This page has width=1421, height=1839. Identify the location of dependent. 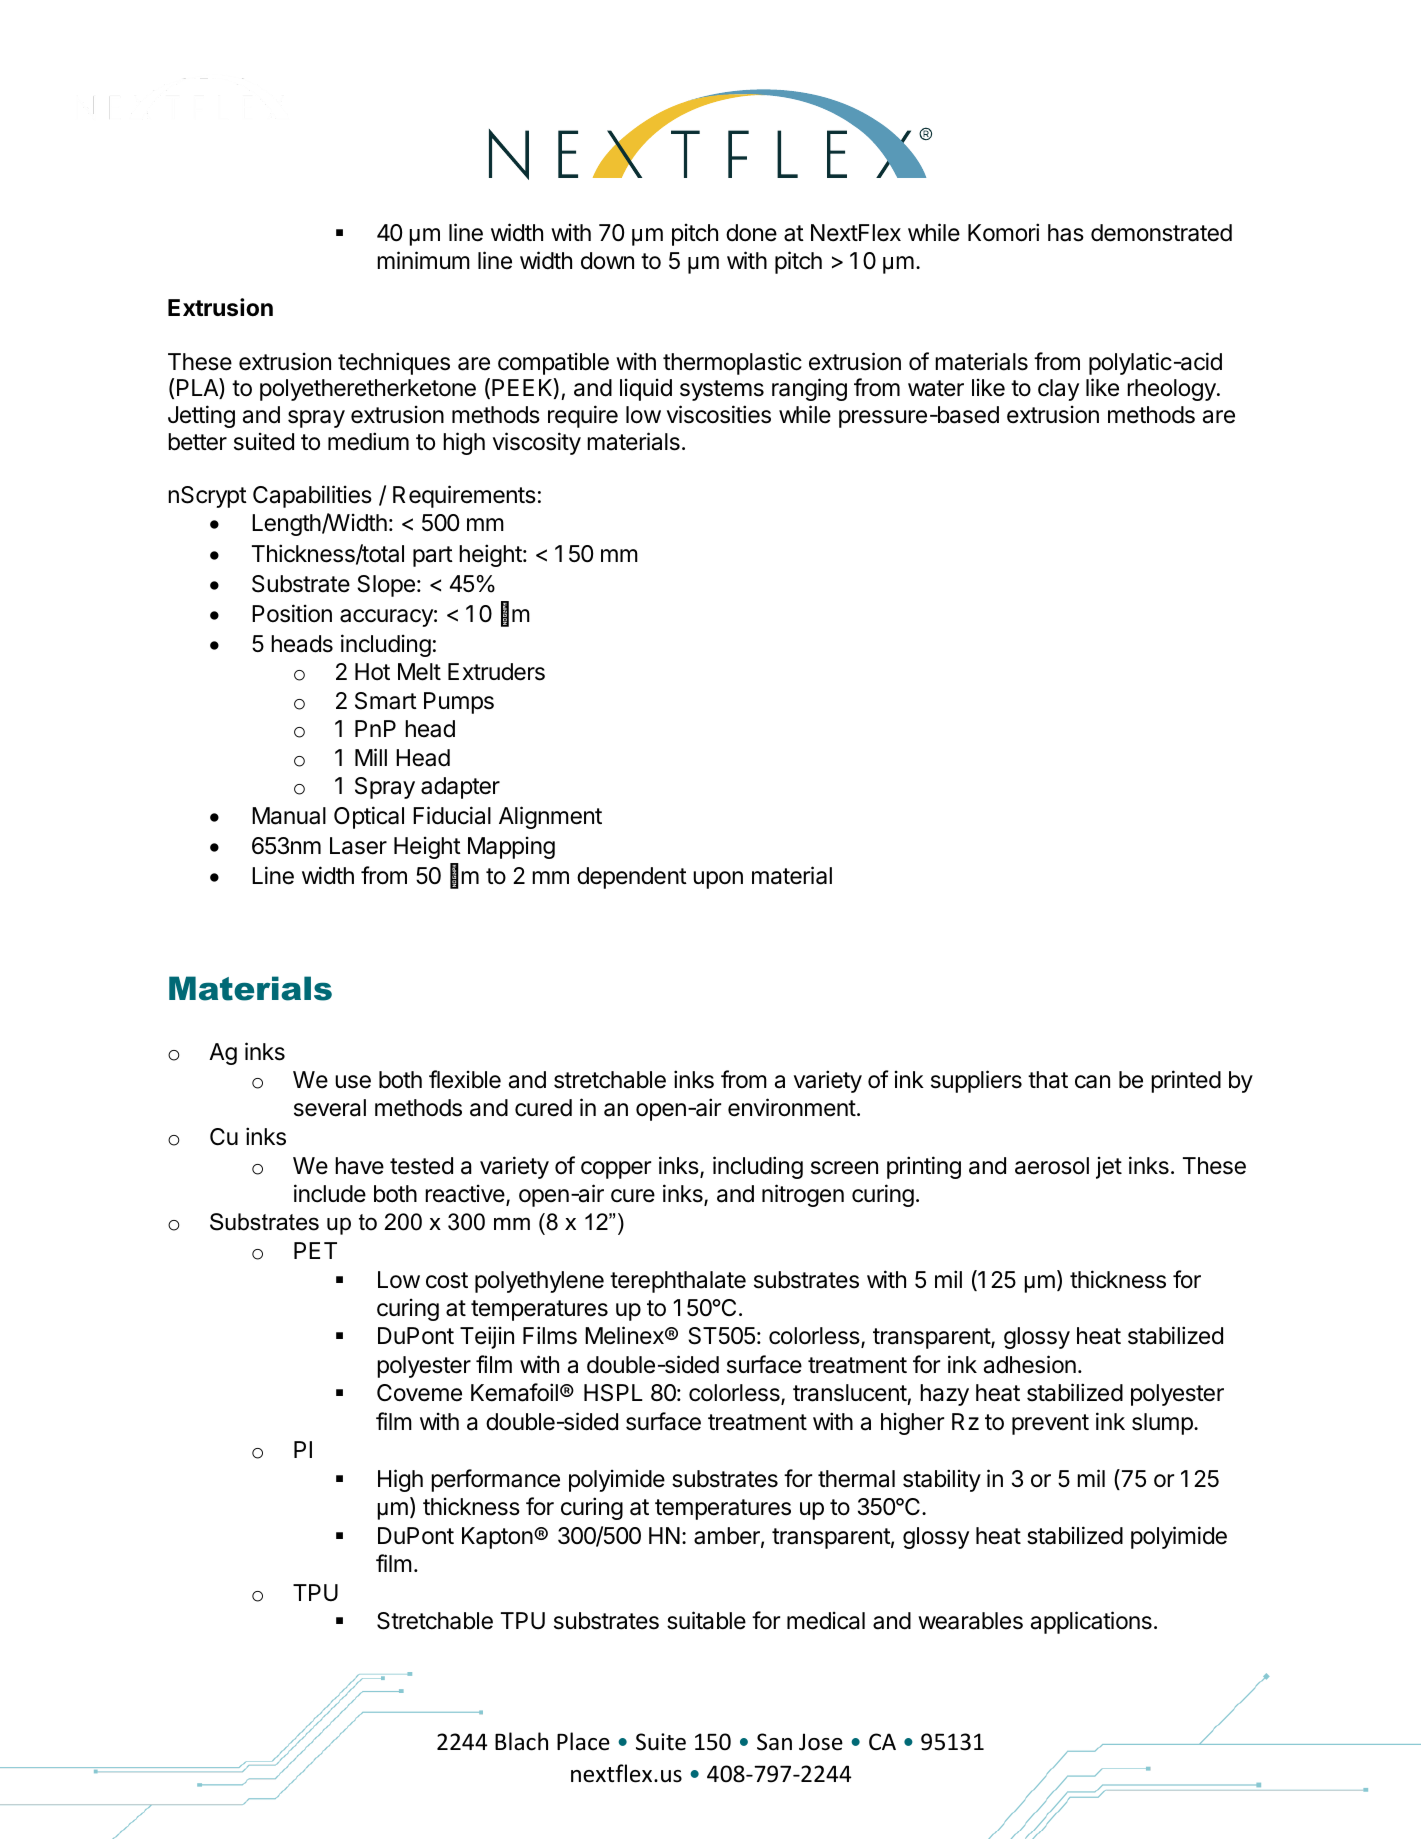
(632, 878).
